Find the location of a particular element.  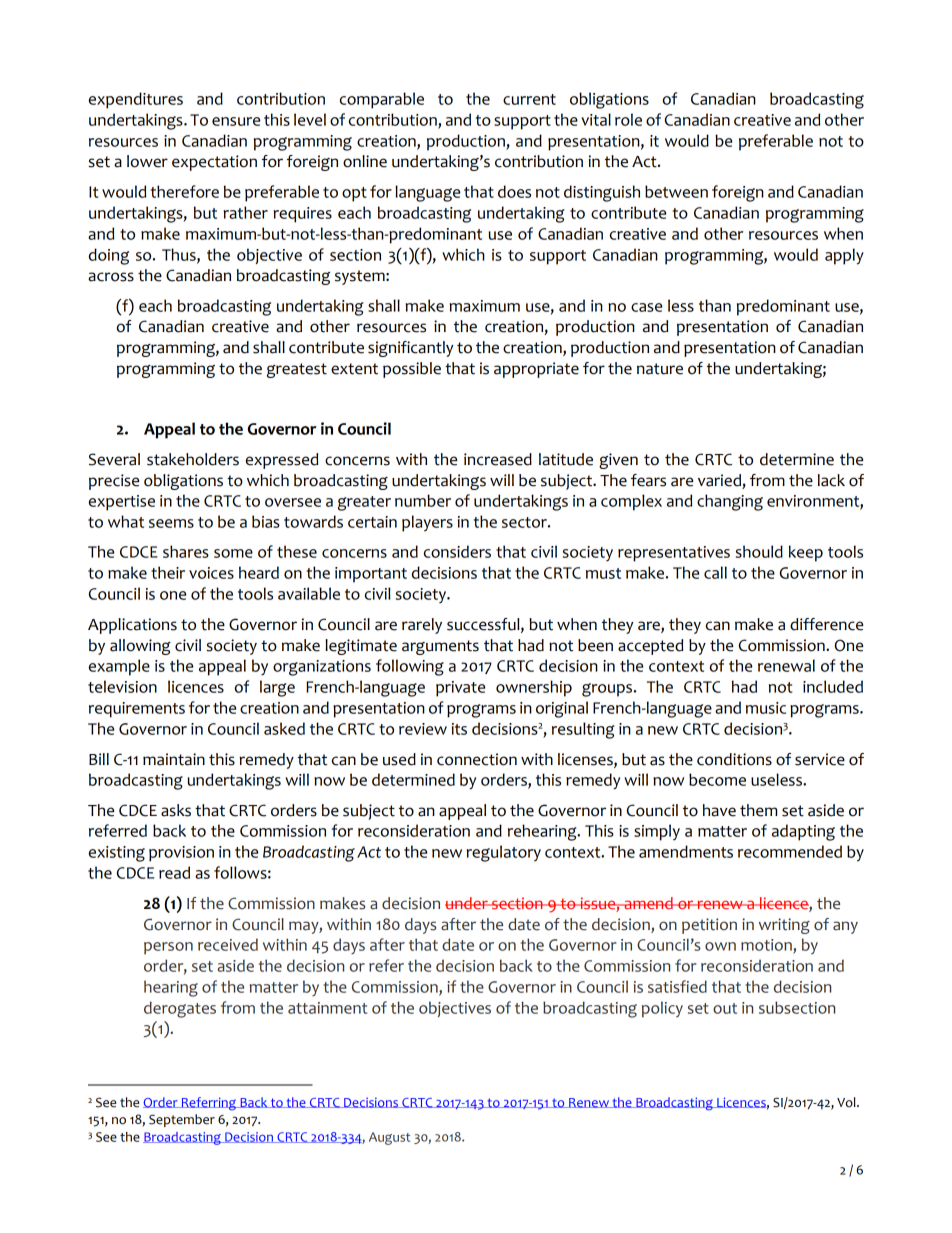

between is located at coordinates (676, 191).
